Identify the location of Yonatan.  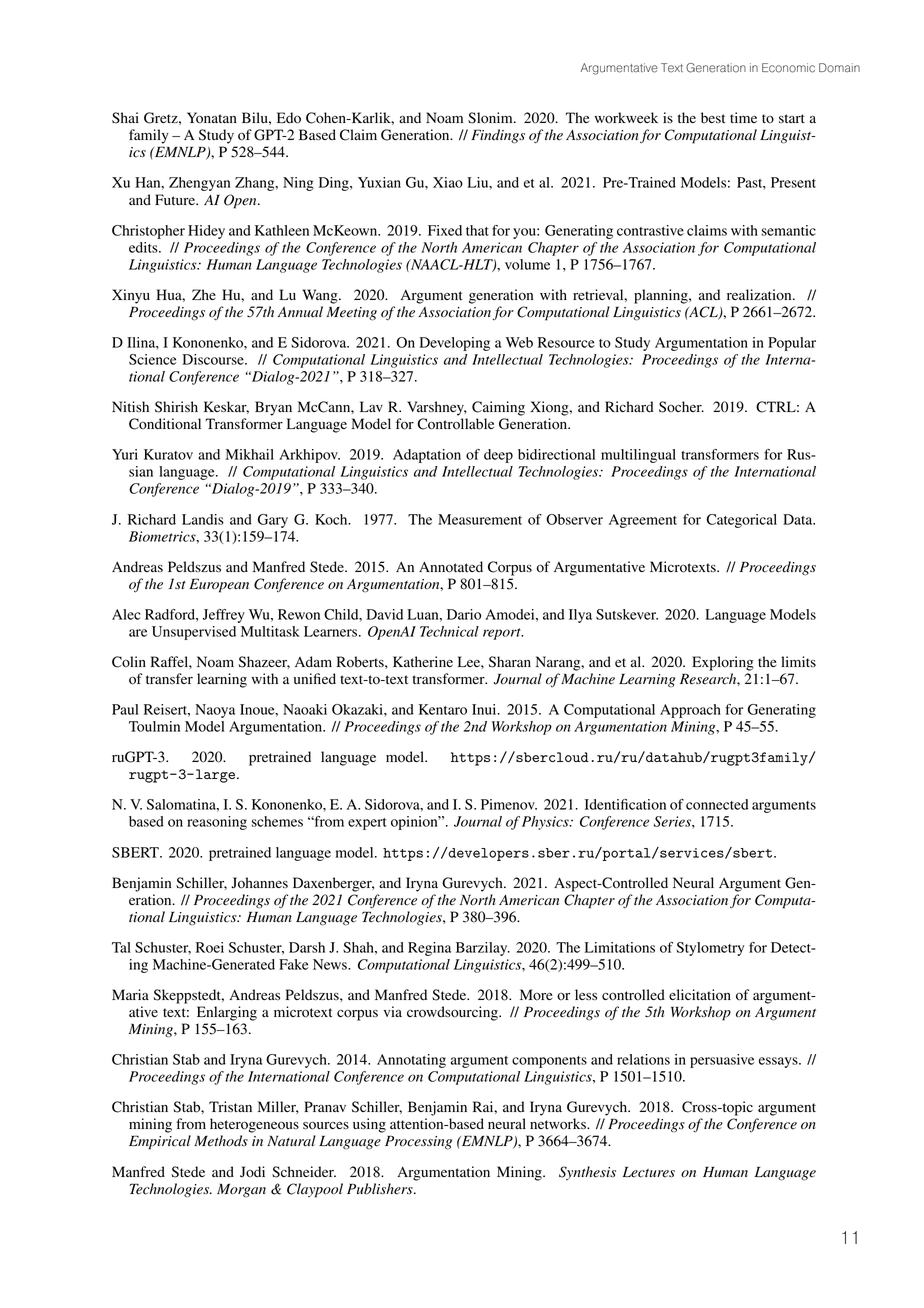
(212, 118).
